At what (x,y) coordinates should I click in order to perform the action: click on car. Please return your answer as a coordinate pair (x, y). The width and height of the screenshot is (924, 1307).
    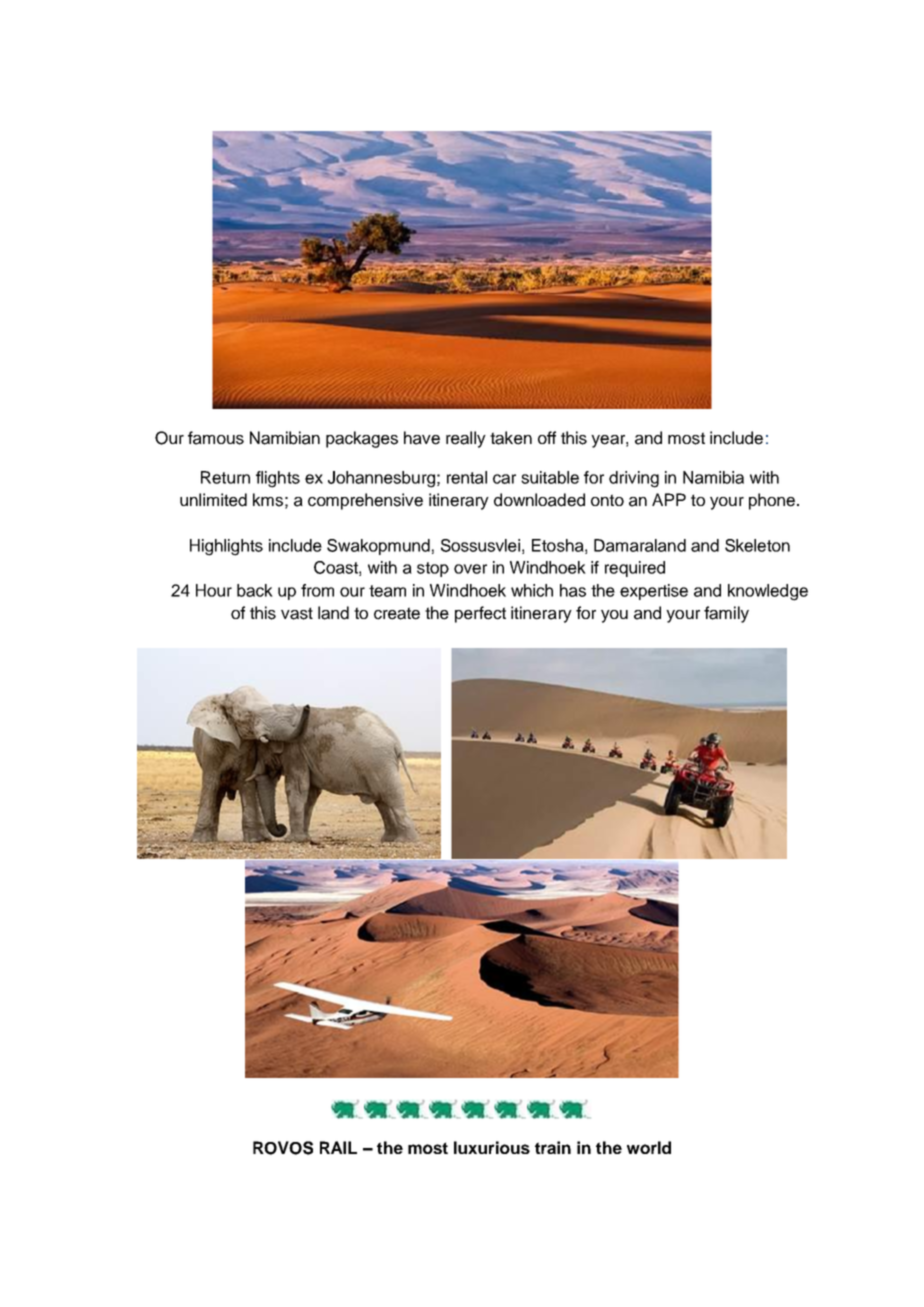
    Looking at the image, I should click on (504, 479).
